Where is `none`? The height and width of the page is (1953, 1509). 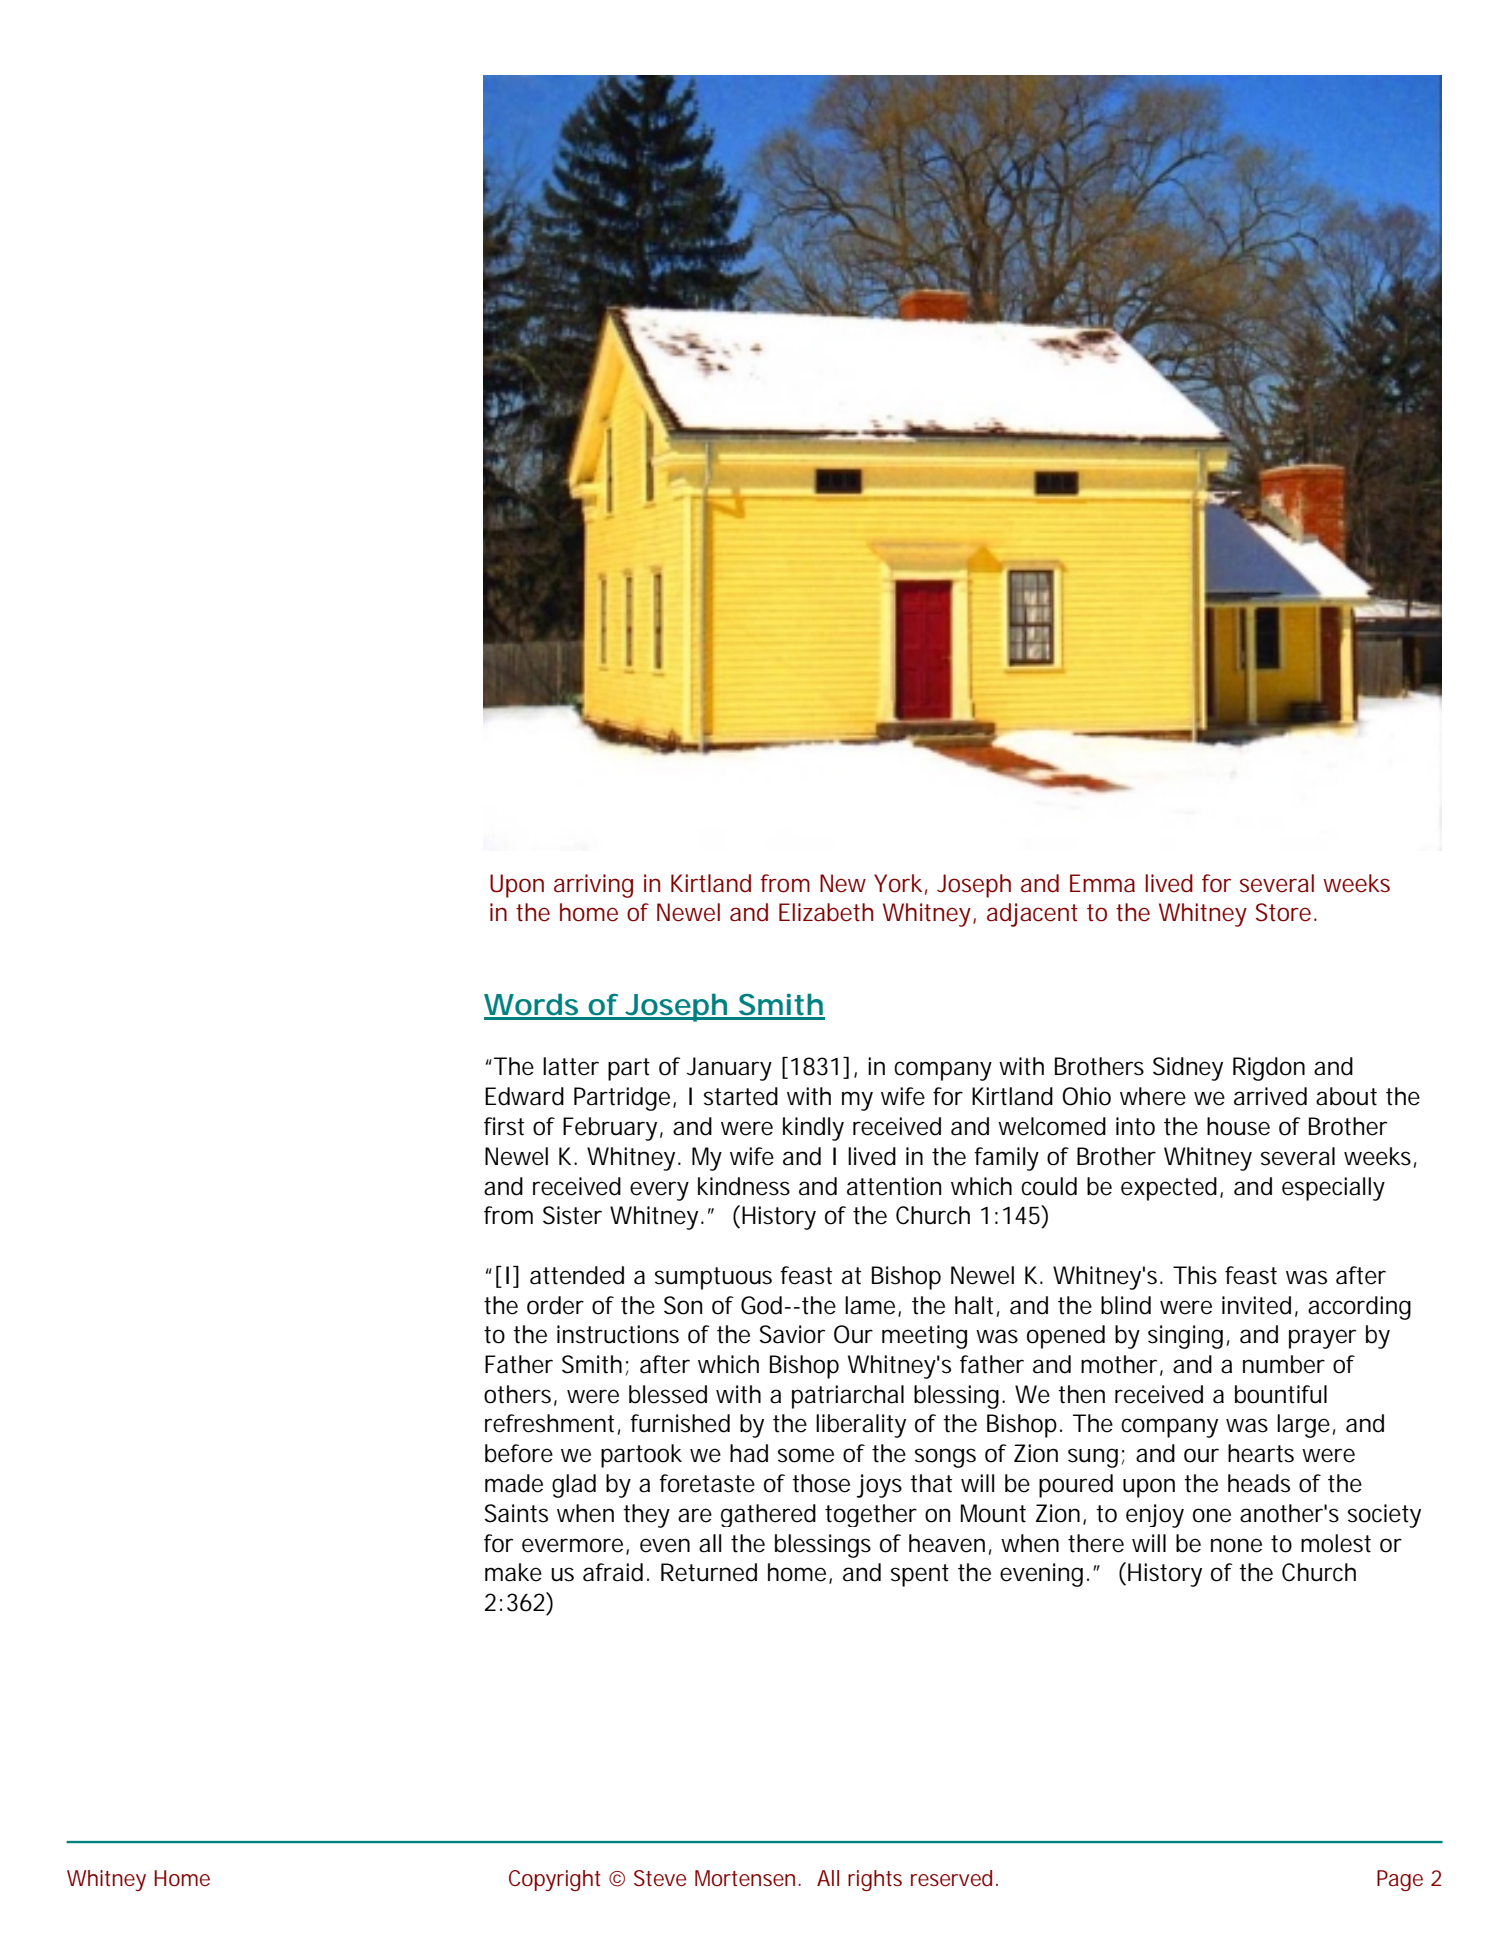
none is located at coordinates (1236, 1545).
